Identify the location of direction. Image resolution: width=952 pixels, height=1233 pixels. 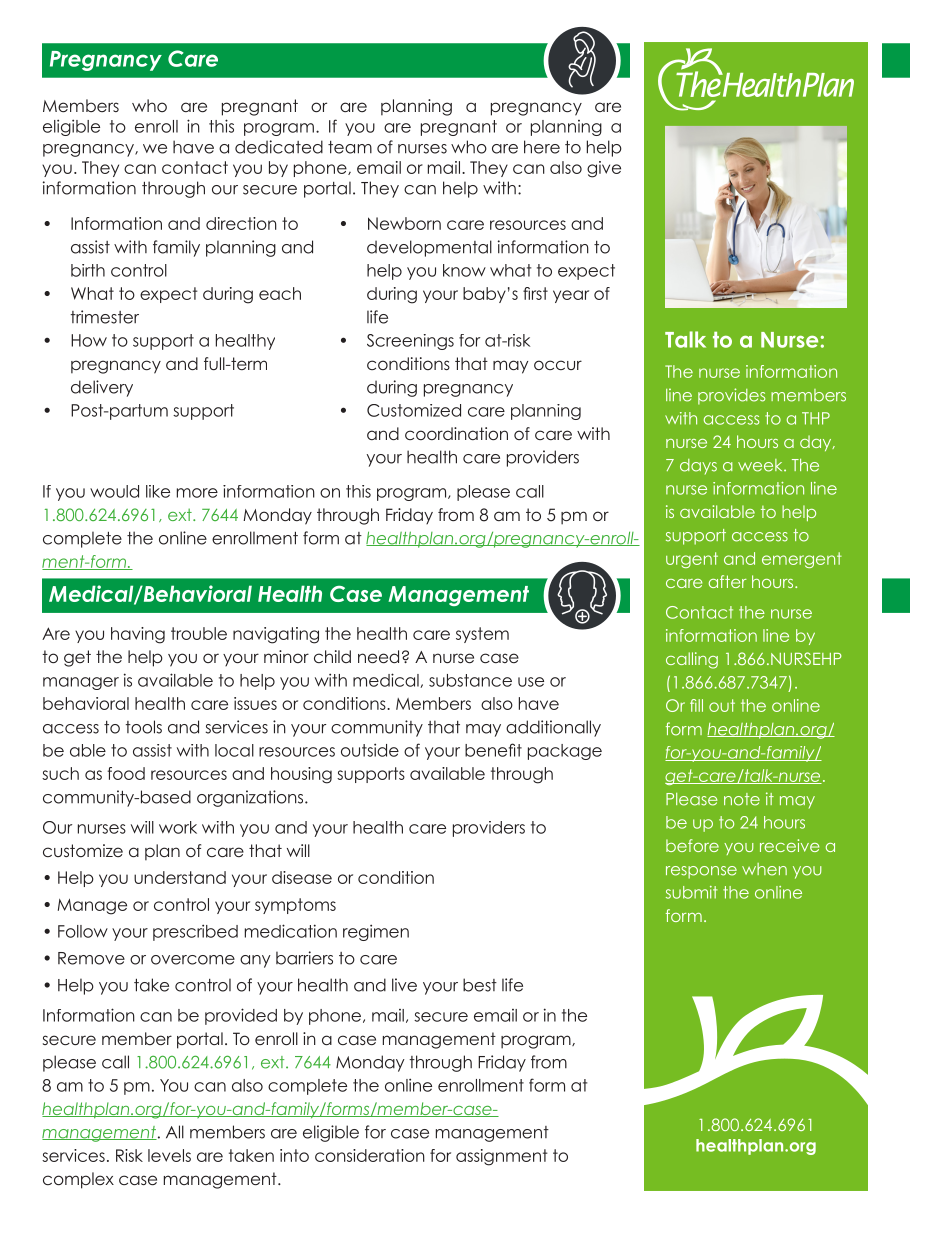
(241, 223).
